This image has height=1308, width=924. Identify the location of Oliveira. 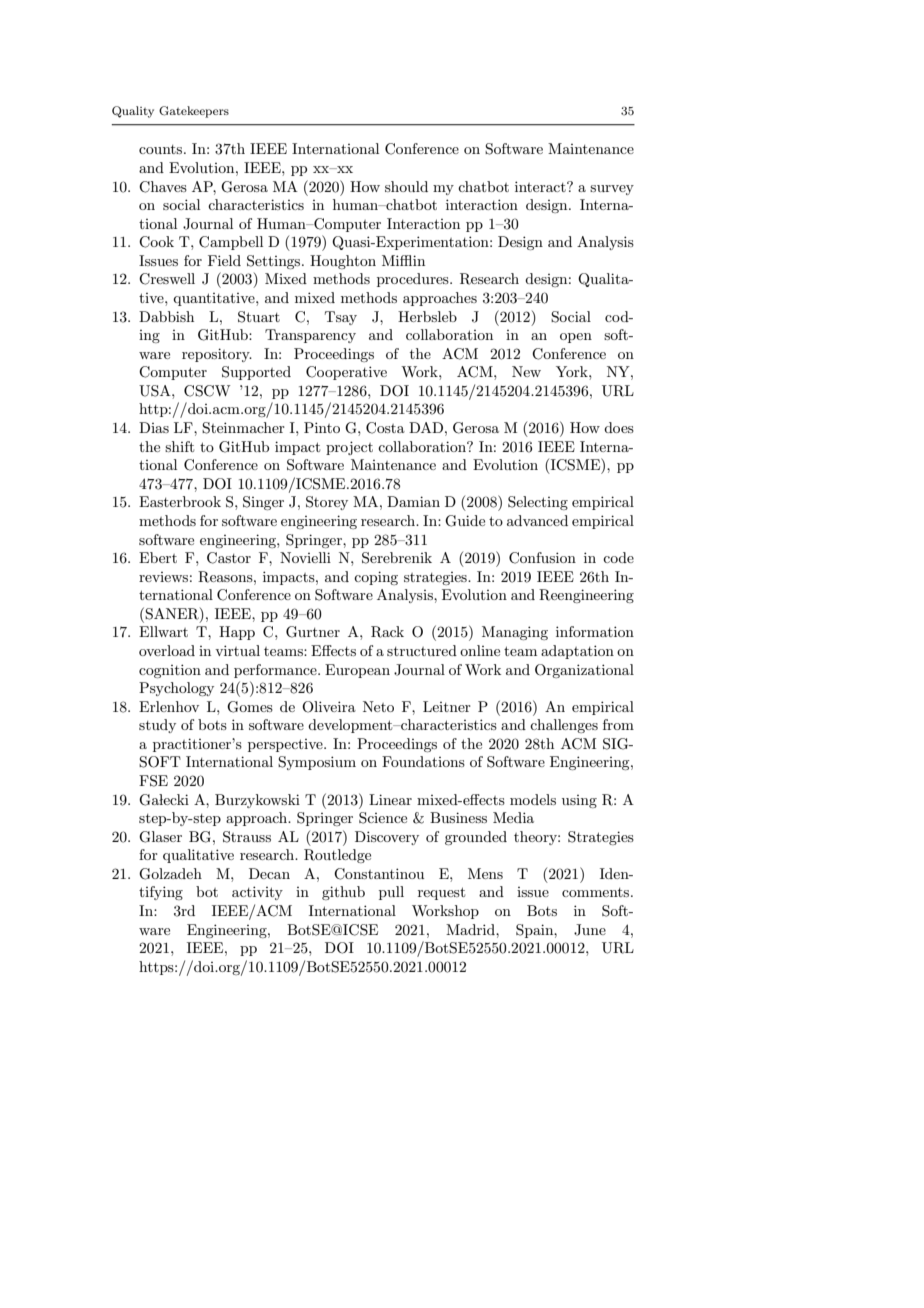
(329, 707).
